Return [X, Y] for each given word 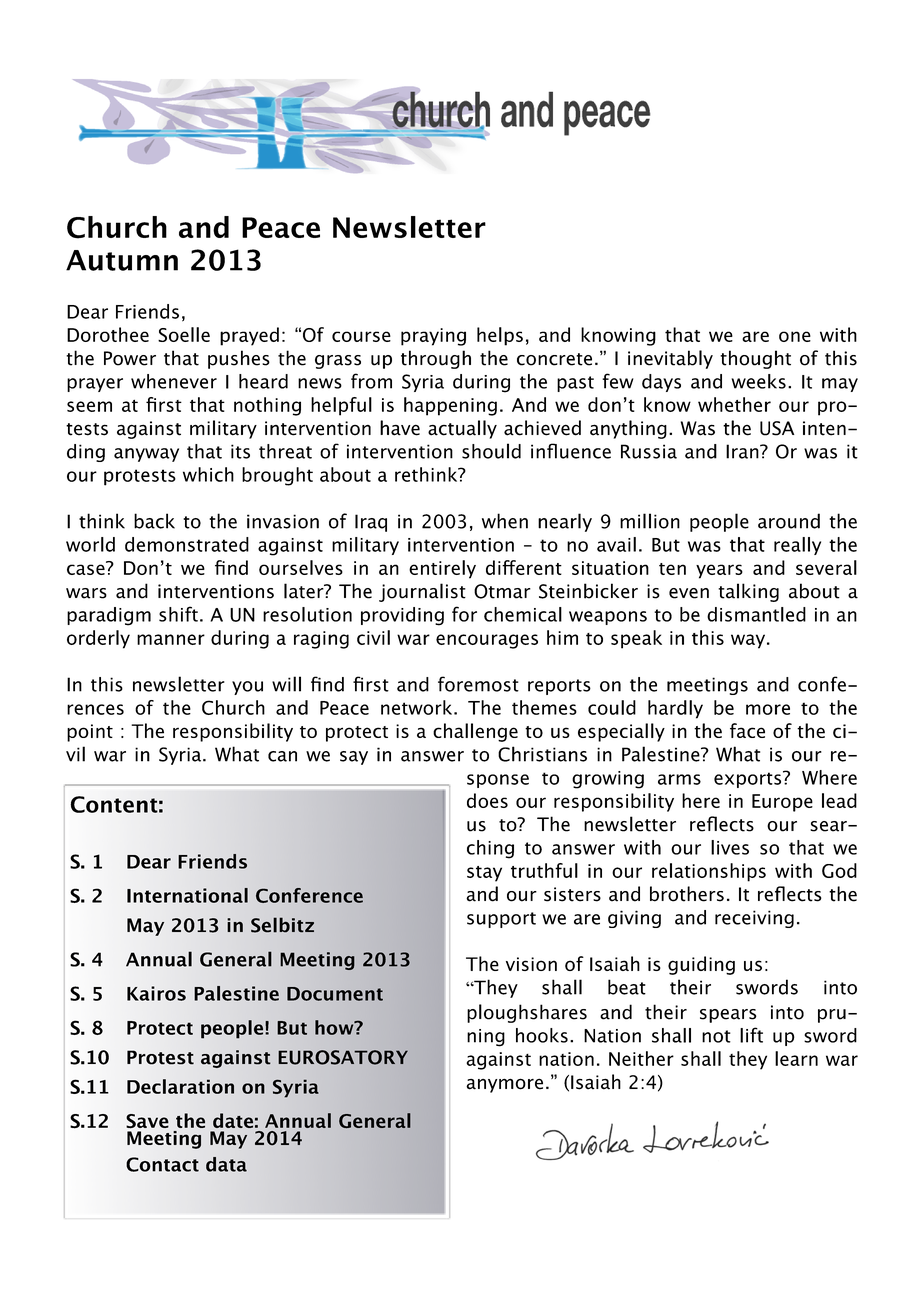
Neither [641, 1058]
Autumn [122, 260]
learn [796, 1058]
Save [147, 1121]
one [795, 336]
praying [433, 337]
